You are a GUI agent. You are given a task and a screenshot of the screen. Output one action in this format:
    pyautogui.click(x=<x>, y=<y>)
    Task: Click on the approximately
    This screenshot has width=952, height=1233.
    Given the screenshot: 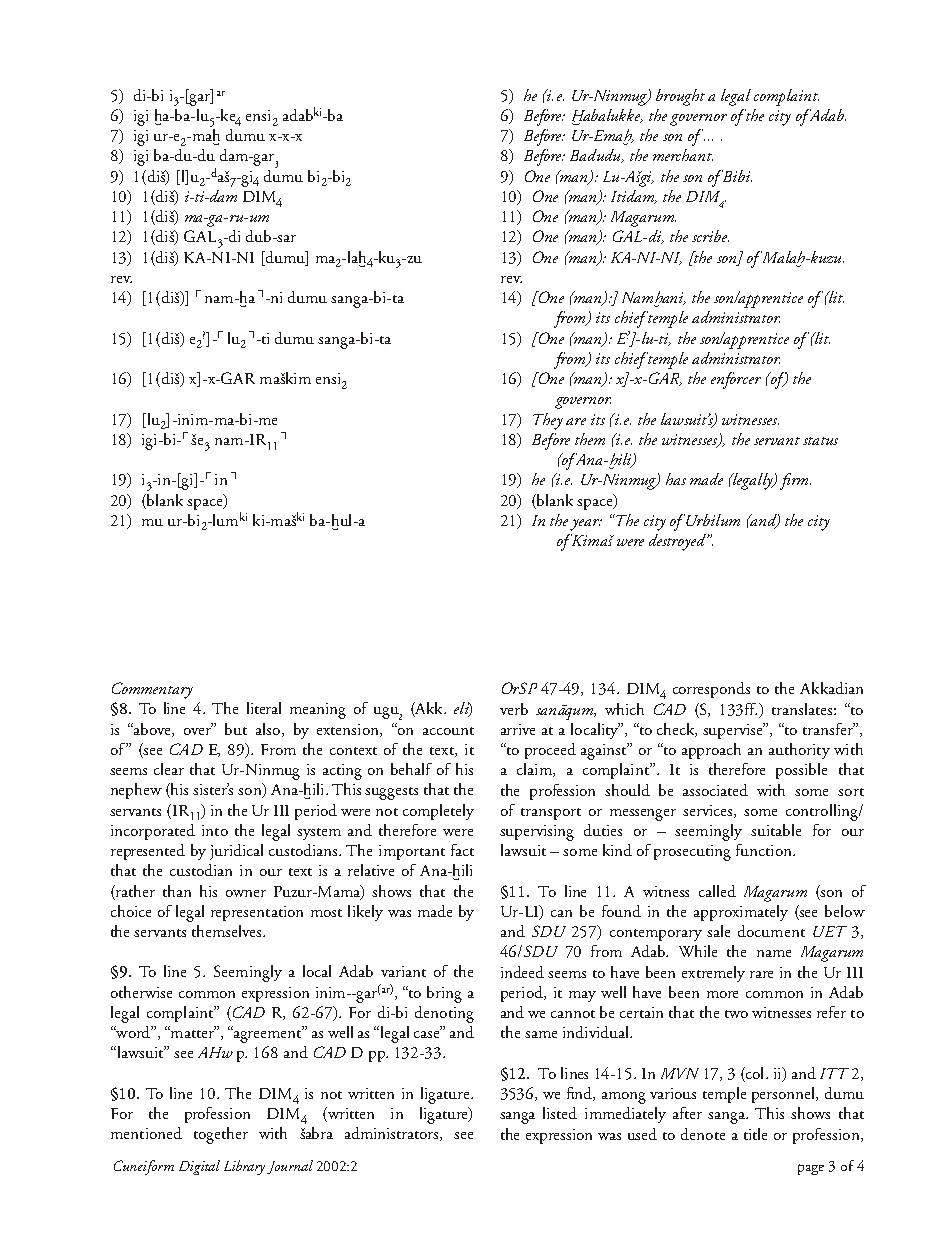 What is the action you would take?
    pyautogui.click(x=741, y=913)
